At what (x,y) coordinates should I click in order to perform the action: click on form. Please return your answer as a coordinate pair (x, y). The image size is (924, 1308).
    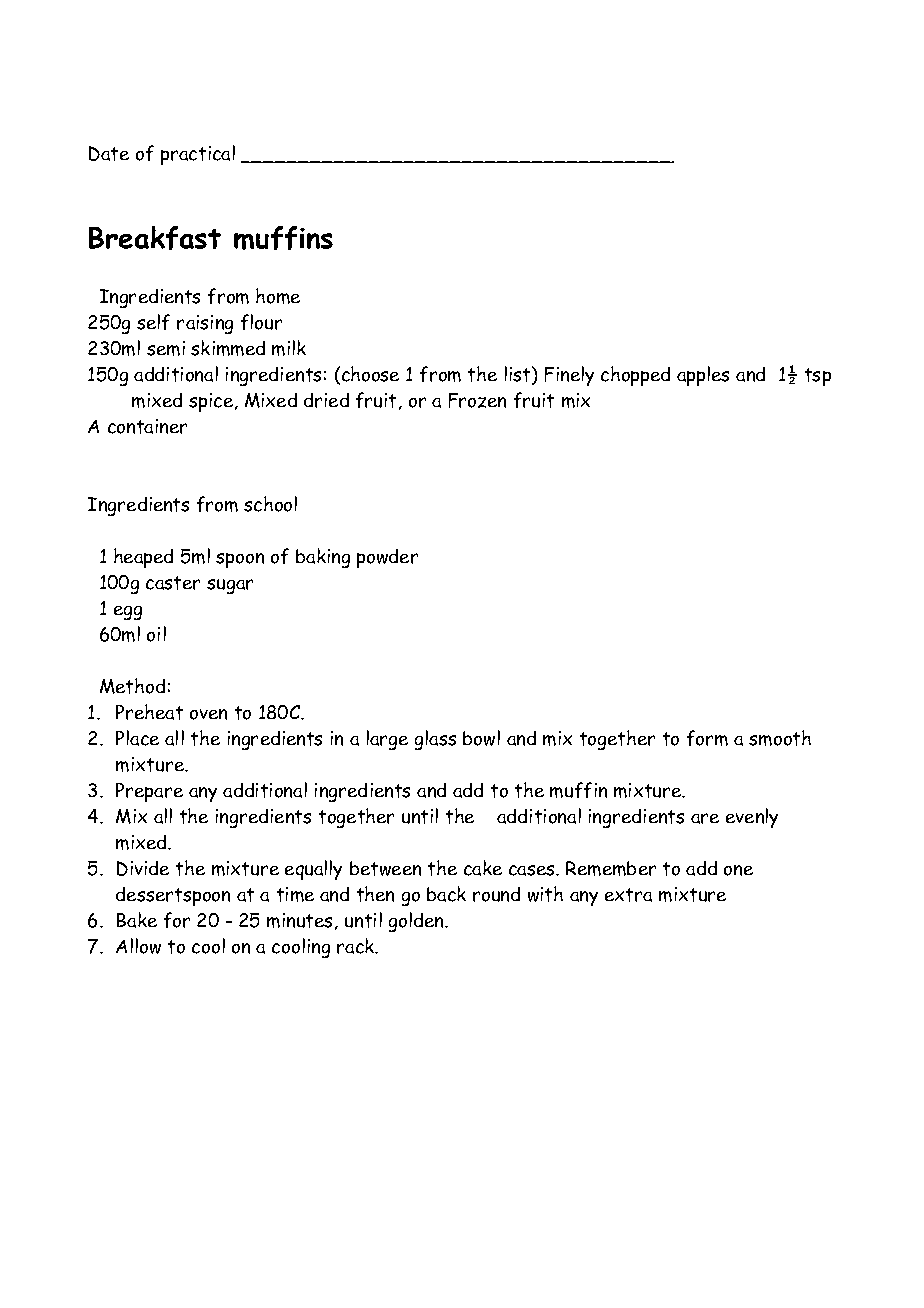
    Looking at the image, I should click on (707, 738).
